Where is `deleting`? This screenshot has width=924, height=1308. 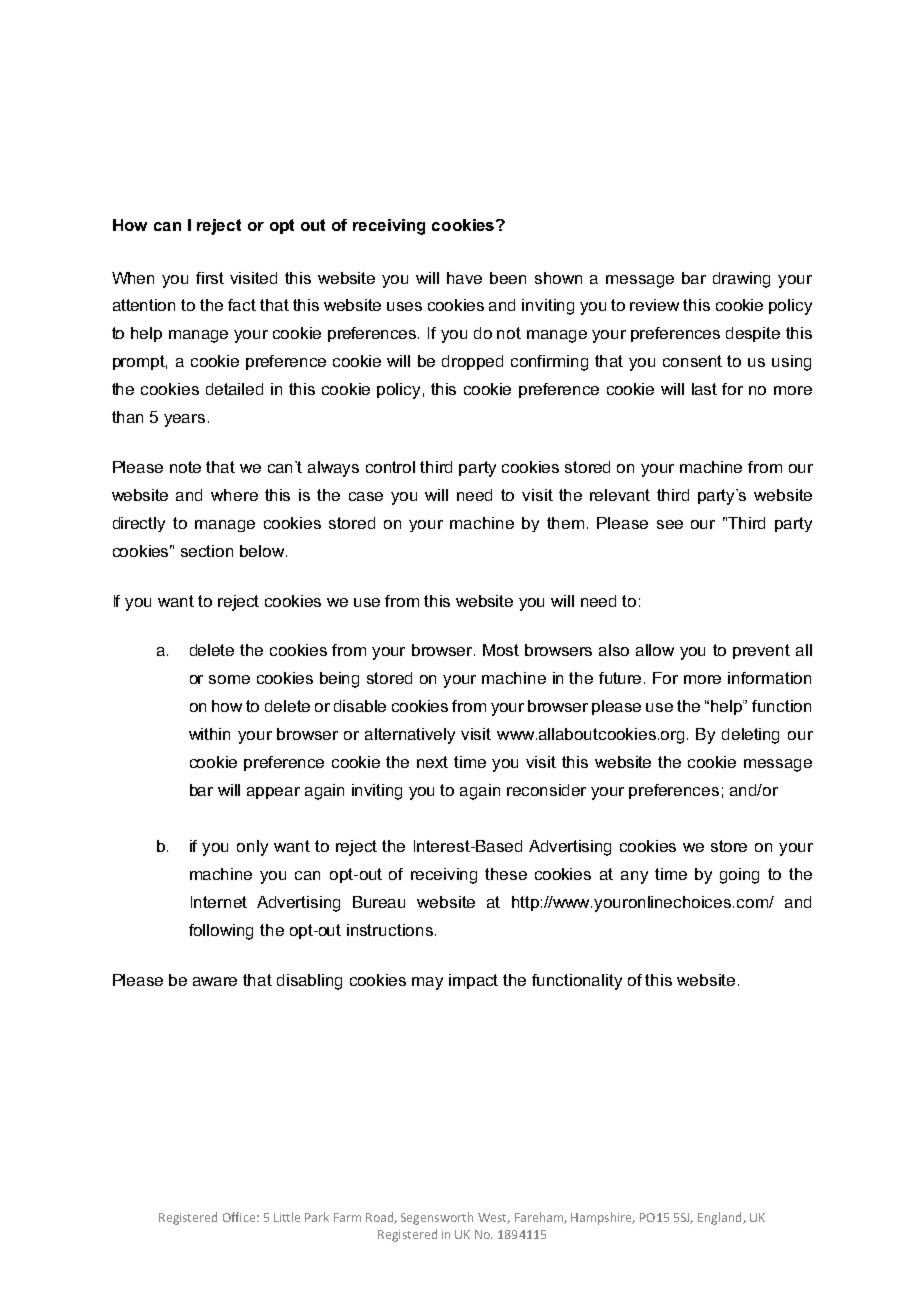
deleting is located at coordinates (750, 736).
